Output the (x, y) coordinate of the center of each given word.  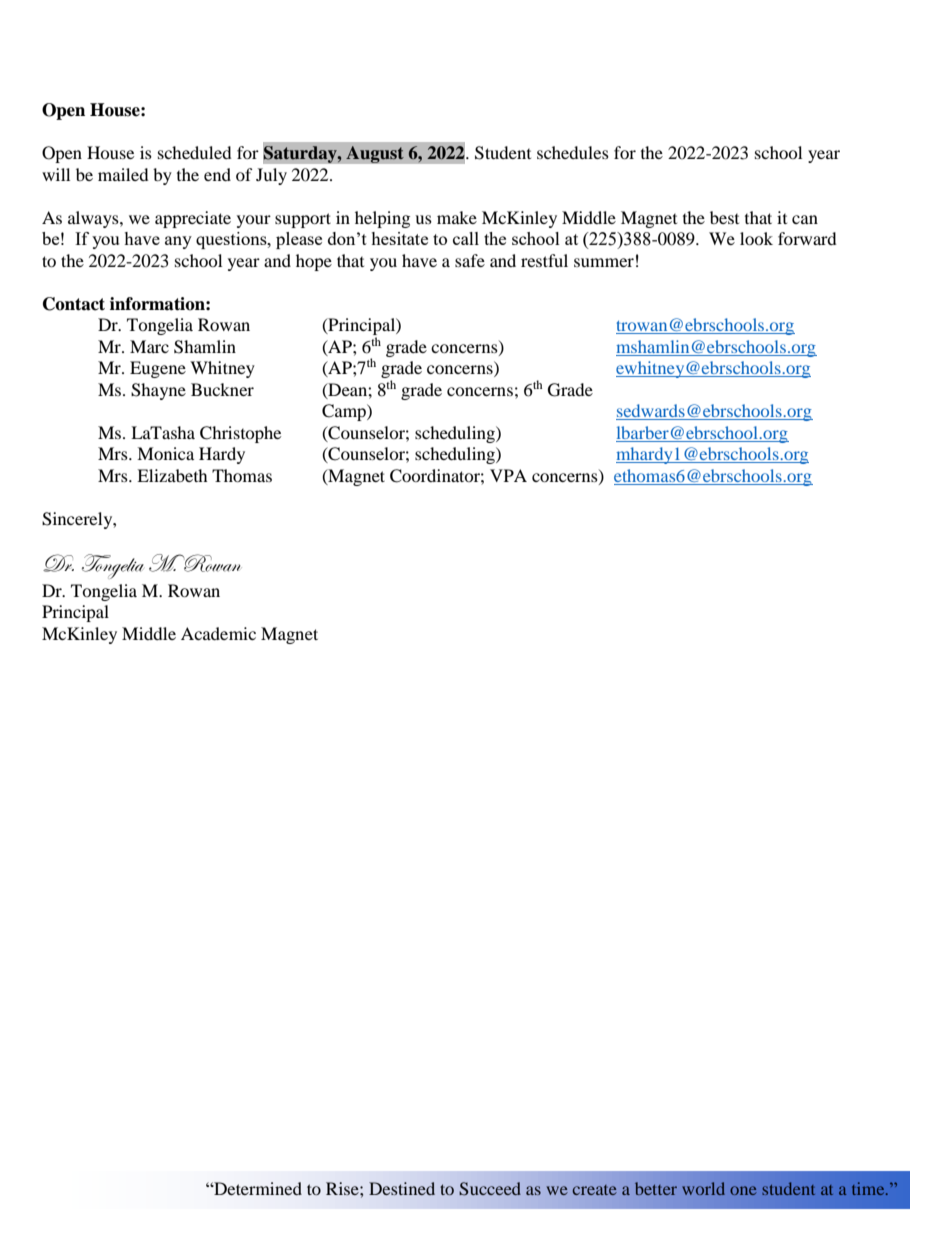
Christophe (240, 434)
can (805, 219)
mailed (123, 174)
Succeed (490, 1189)
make (457, 217)
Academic (218, 633)
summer (604, 262)
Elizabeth (172, 475)
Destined (402, 1188)
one (743, 1190)
